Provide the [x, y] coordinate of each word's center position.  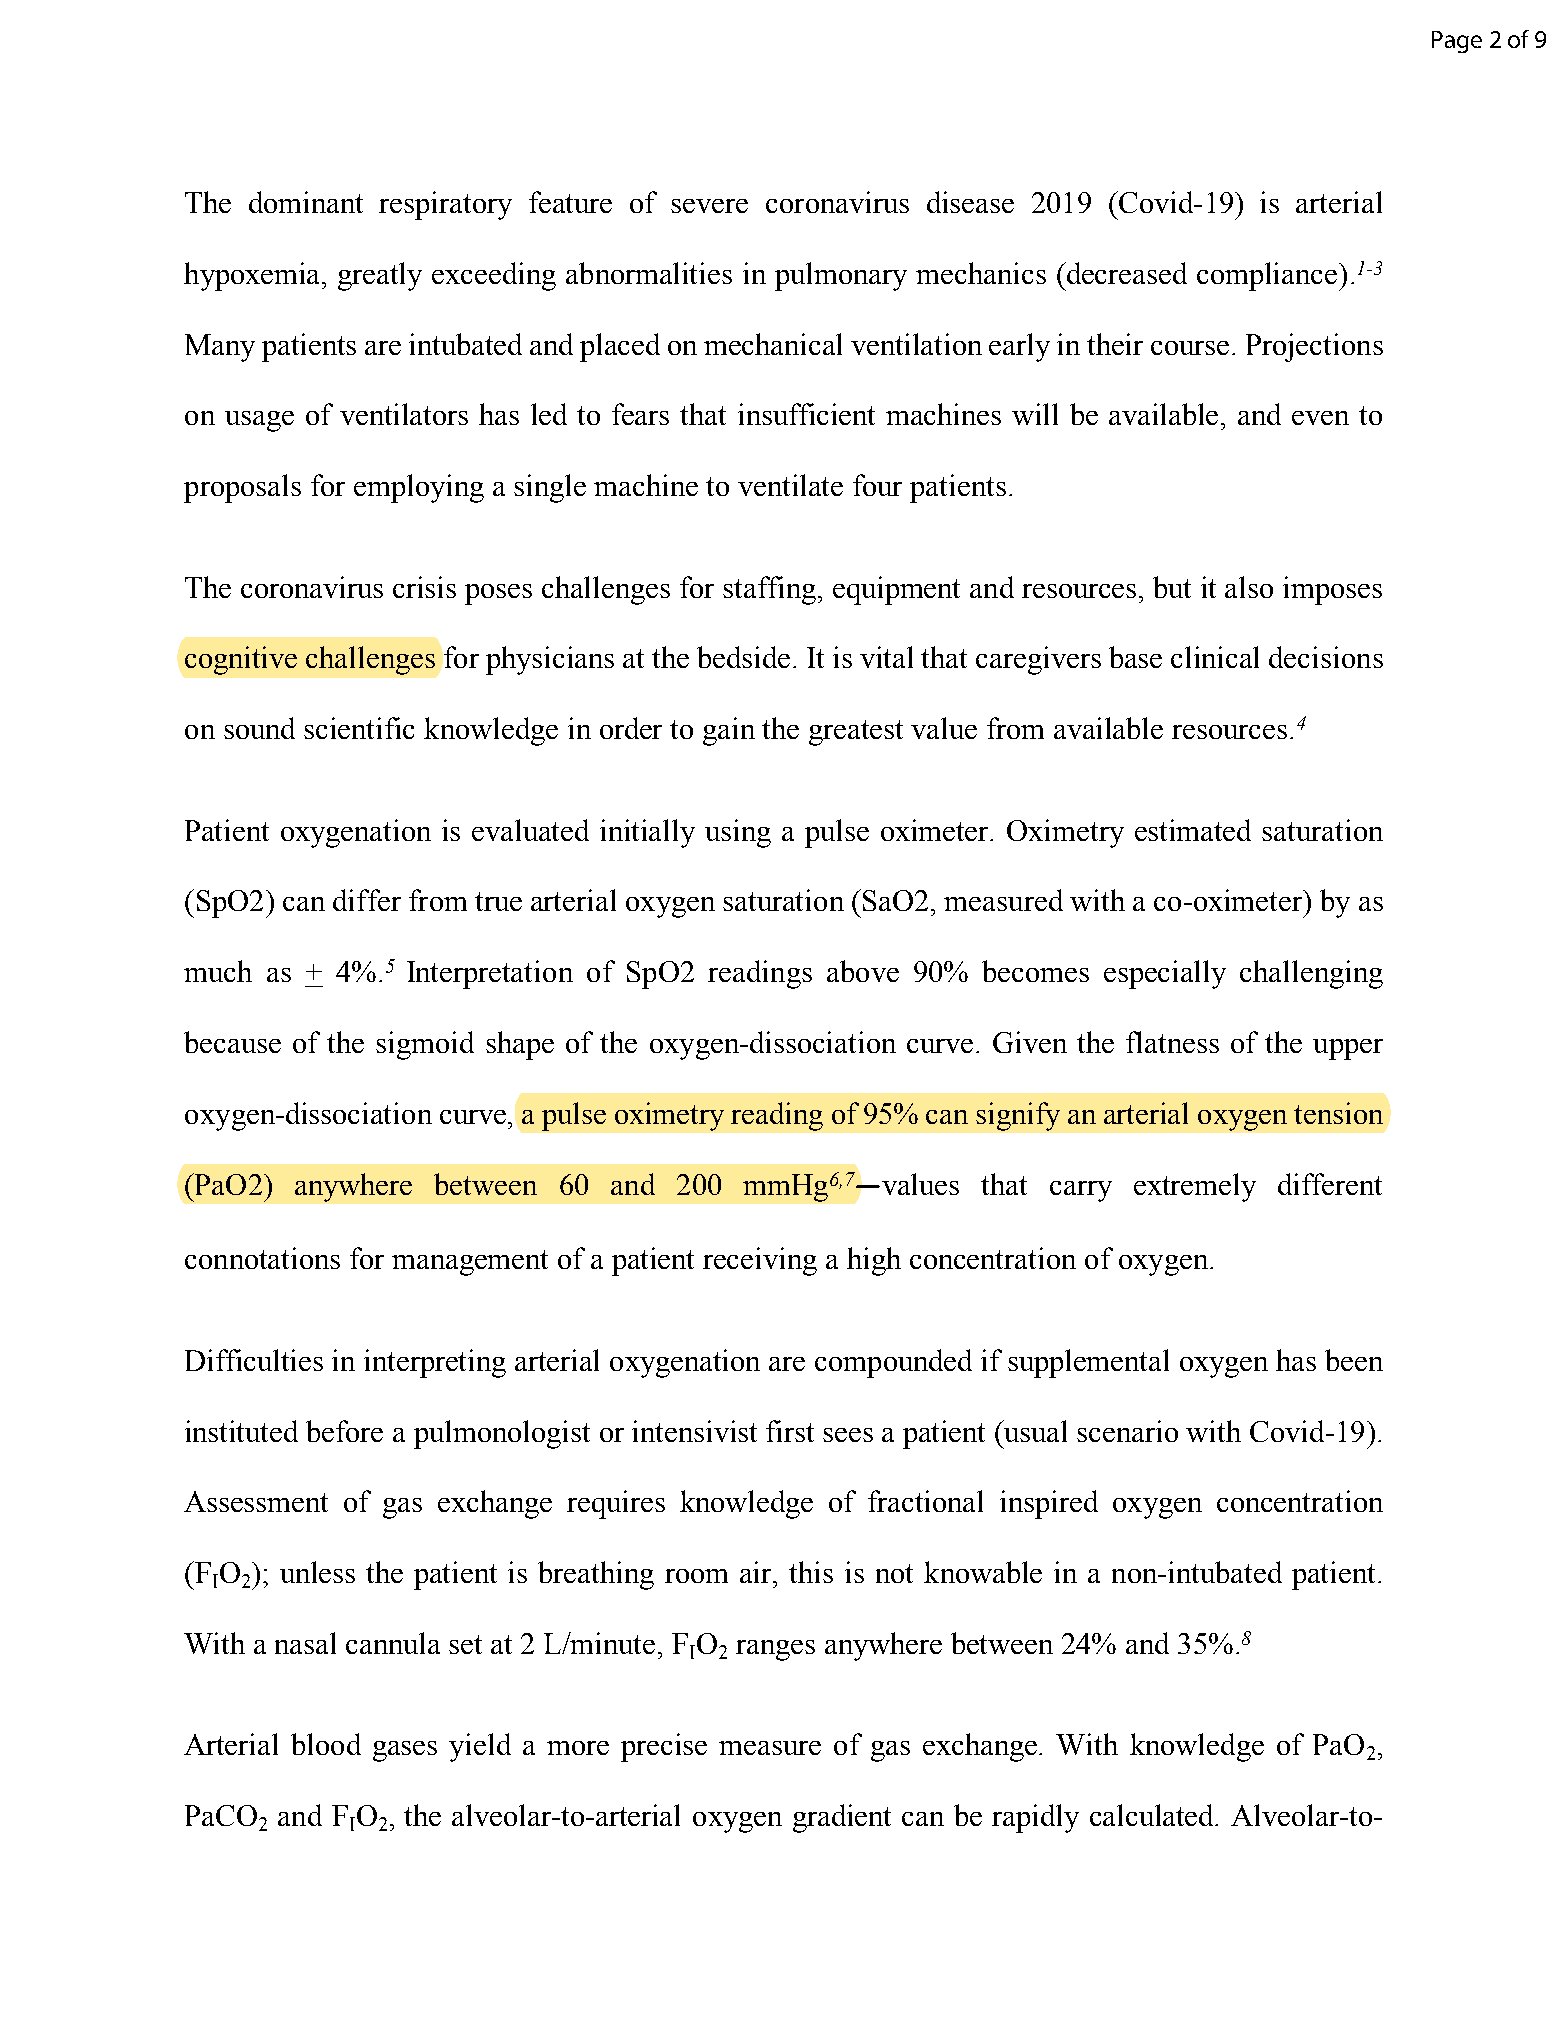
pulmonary [841, 276]
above [863, 971]
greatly [380, 276]
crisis [424, 587]
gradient [842, 1818]
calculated [1153, 1815]
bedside [743, 657]
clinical [1215, 657]
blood [326, 1744]
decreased [1126, 273]
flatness [1172, 1042]
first [790, 1431]
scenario [1127, 1431]
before [344, 1431]
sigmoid [425, 1045]
